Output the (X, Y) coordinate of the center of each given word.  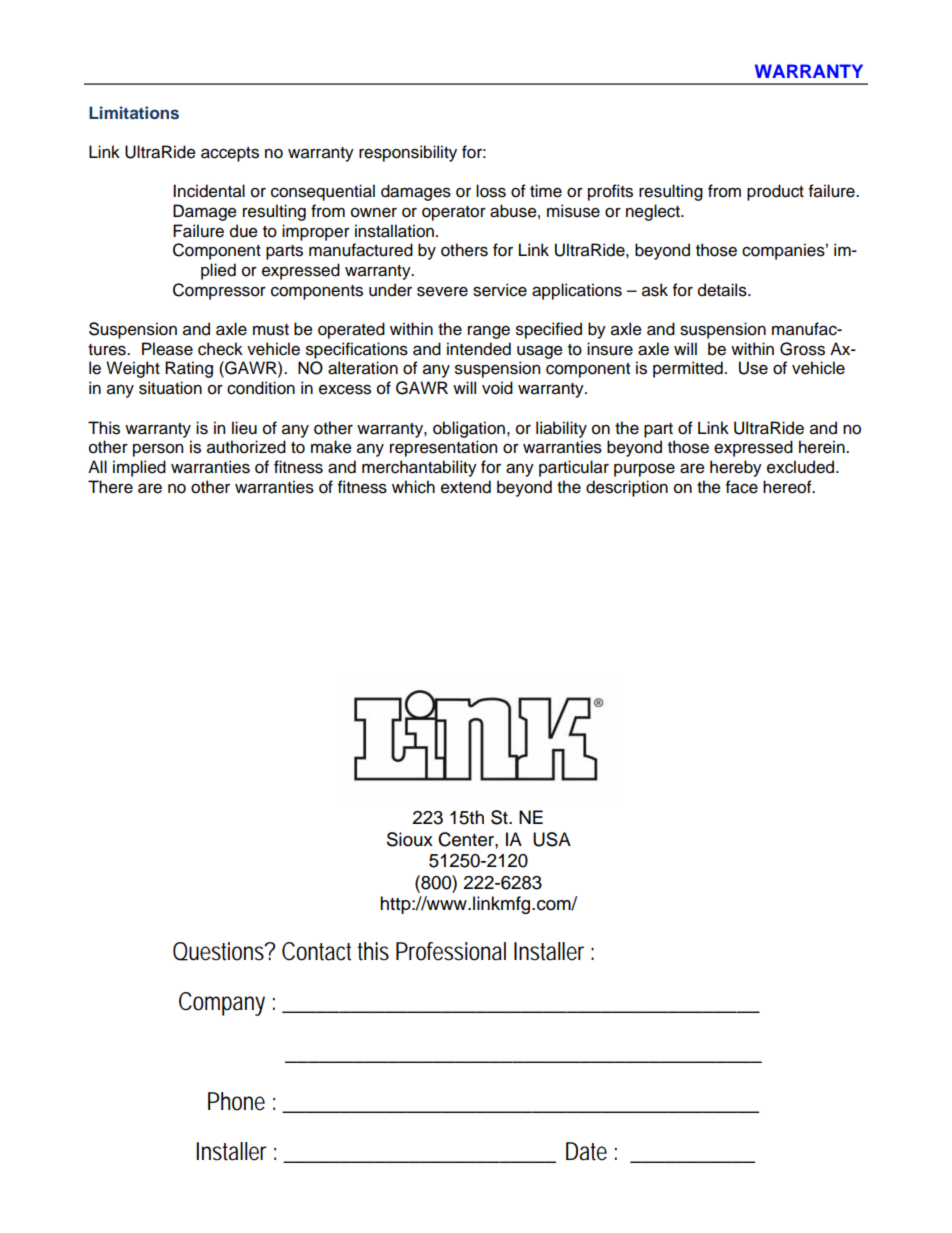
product (775, 192)
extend (466, 487)
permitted (688, 369)
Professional (451, 951)
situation (170, 388)
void (497, 388)
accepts (230, 154)
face (742, 487)
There (110, 487)
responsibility (408, 153)
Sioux (410, 839)
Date (586, 1151)
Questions (220, 951)
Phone (236, 1101)
